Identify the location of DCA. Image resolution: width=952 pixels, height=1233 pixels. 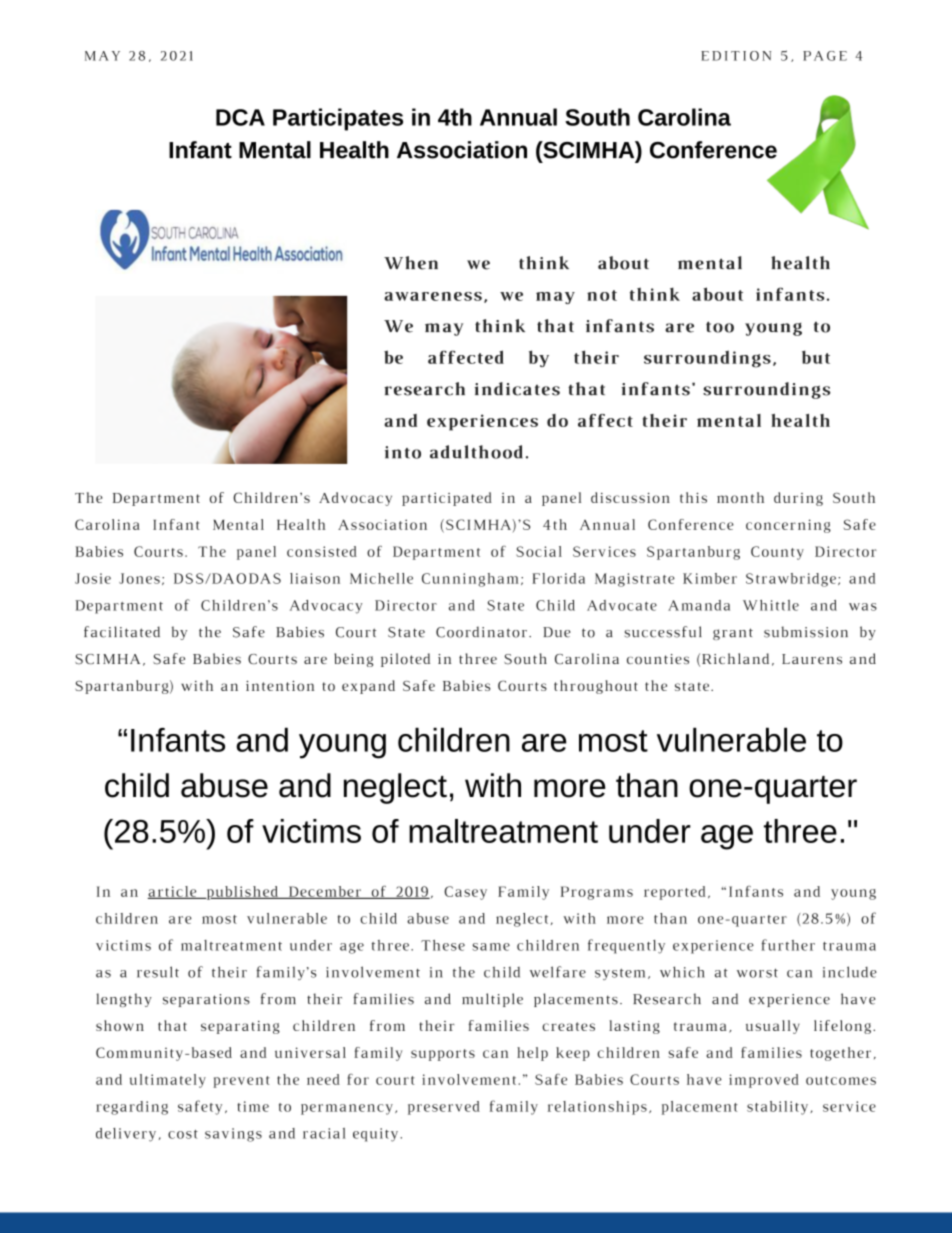
(240, 117).
